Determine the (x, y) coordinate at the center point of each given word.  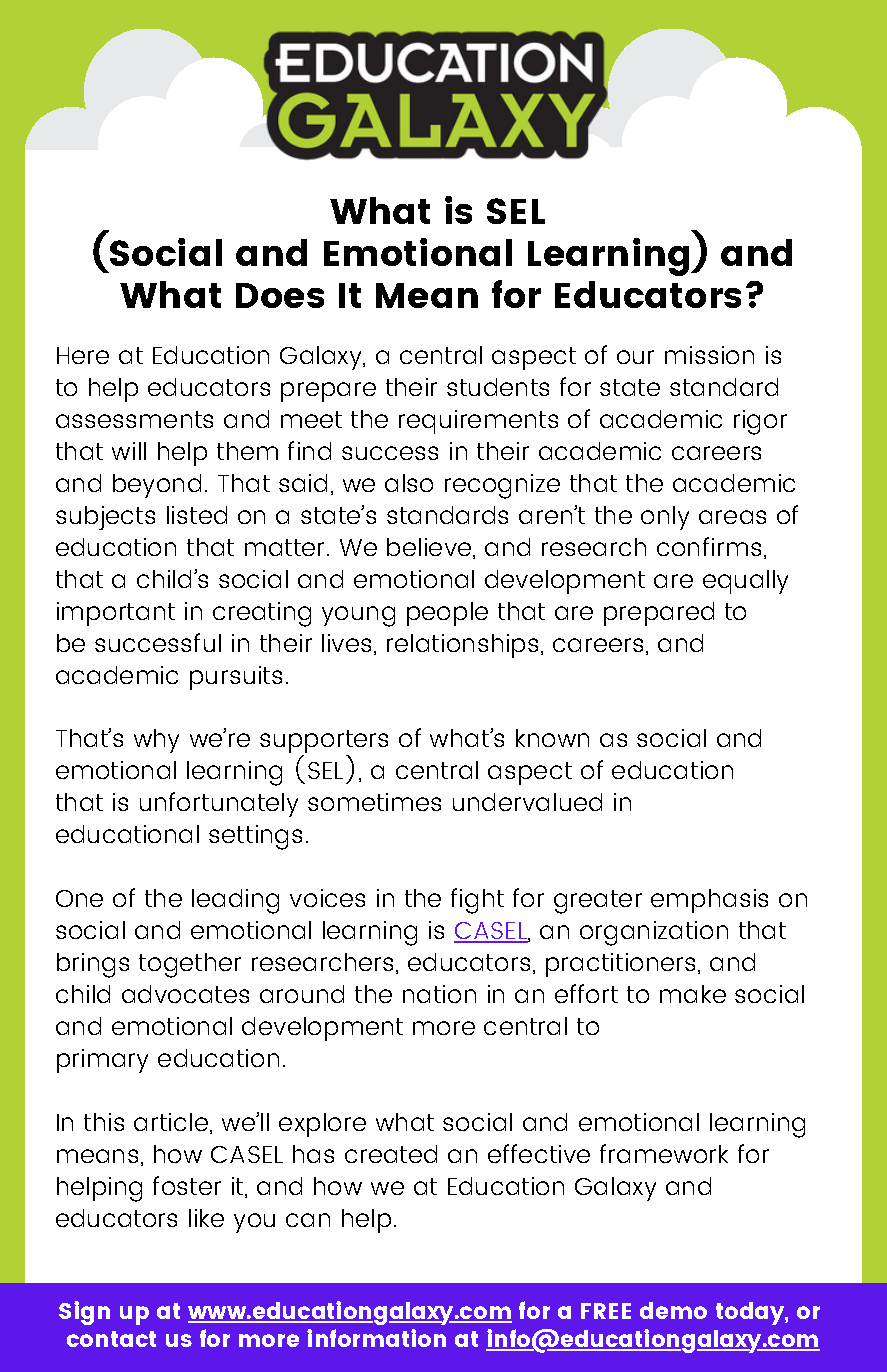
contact (111, 1339)
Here (83, 355)
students (498, 387)
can (308, 1220)
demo (673, 1310)
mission (709, 355)
